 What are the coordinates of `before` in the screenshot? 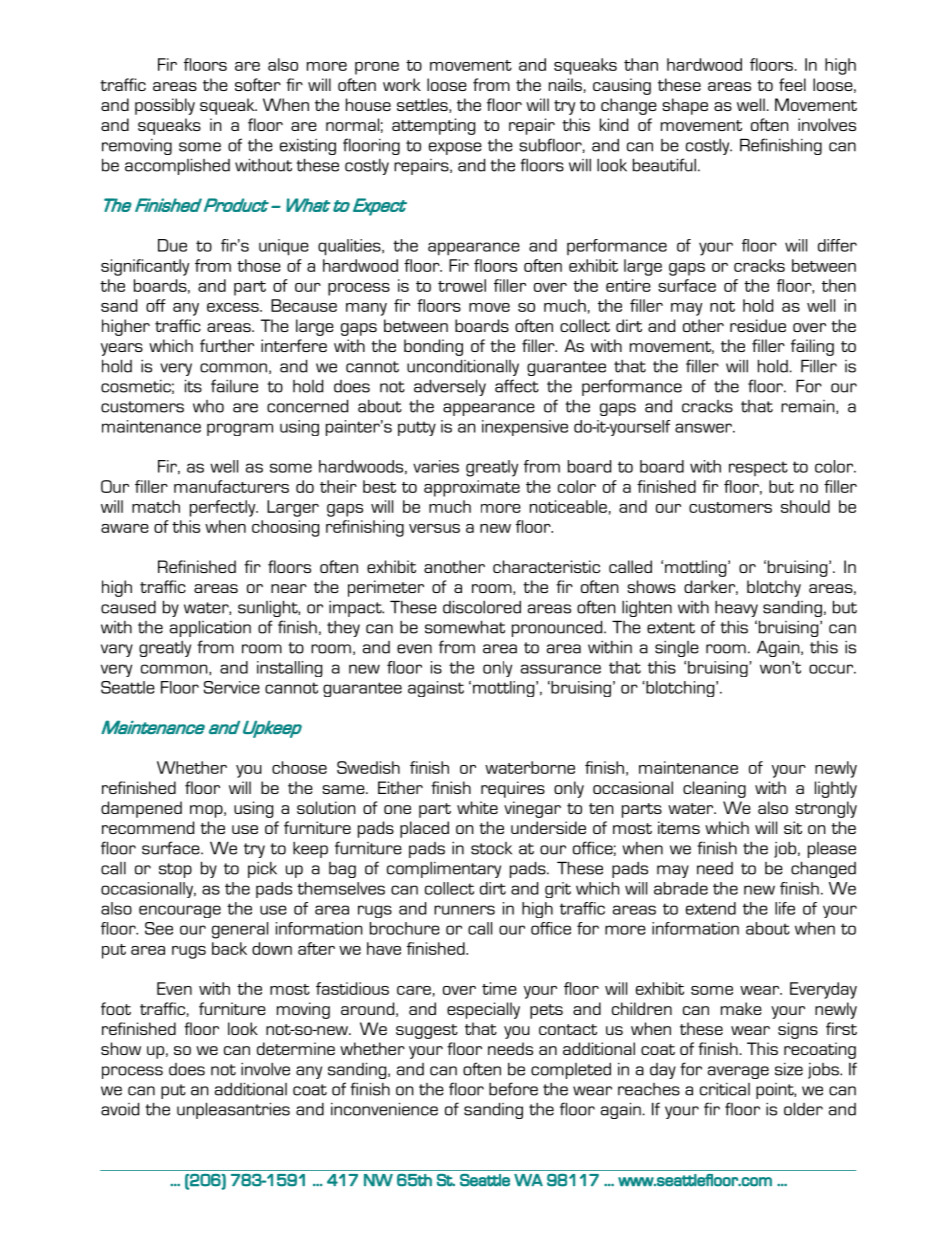 It's located at (513, 1089).
